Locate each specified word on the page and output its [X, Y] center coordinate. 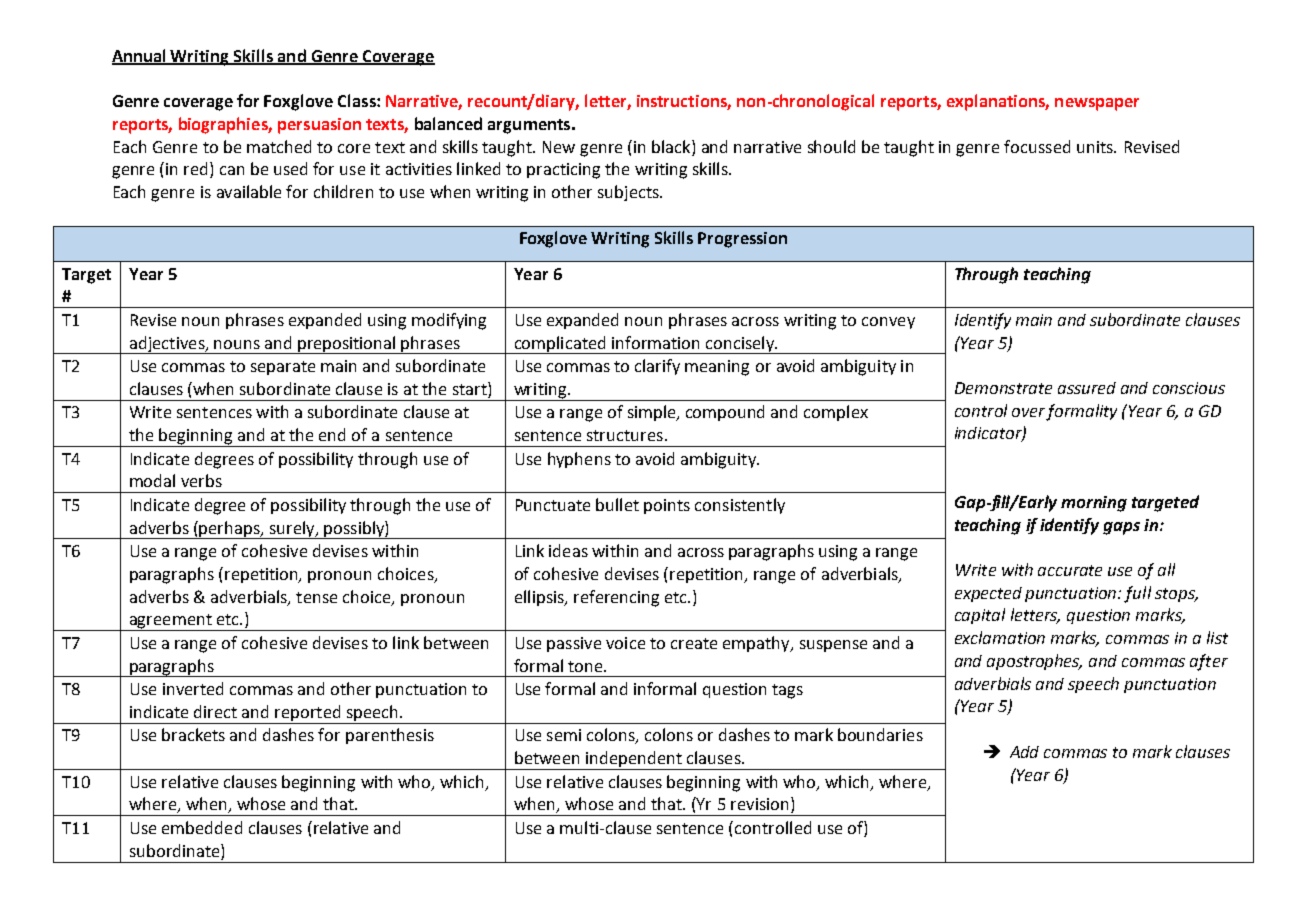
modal [152, 480]
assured [1087, 388]
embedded [202, 827]
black [672, 146]
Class [358, 100]
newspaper [1097, 104]
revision [759, 804]
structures [625, 435]
